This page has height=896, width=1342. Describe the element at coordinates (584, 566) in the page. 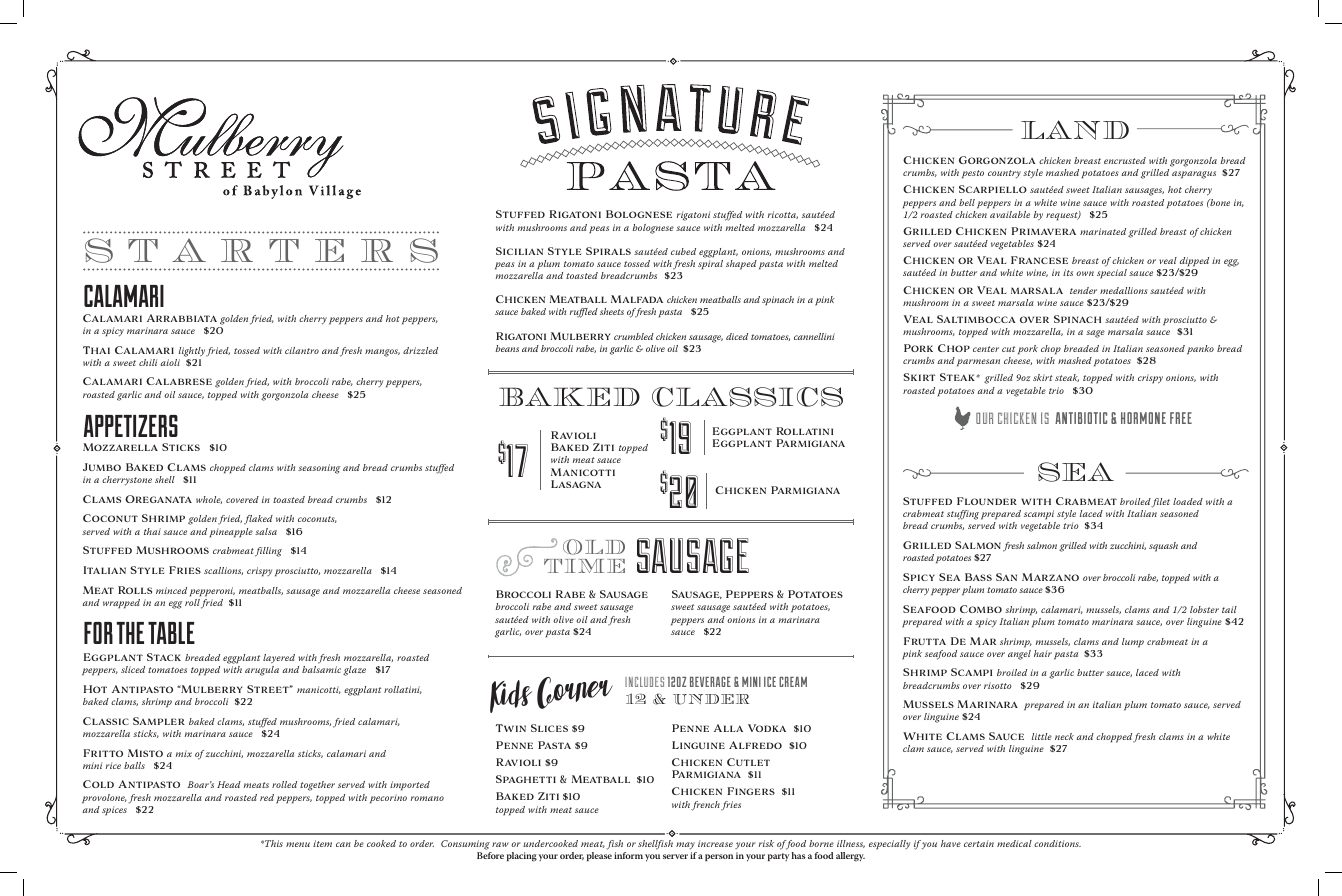

I see `TIME` at that location.
